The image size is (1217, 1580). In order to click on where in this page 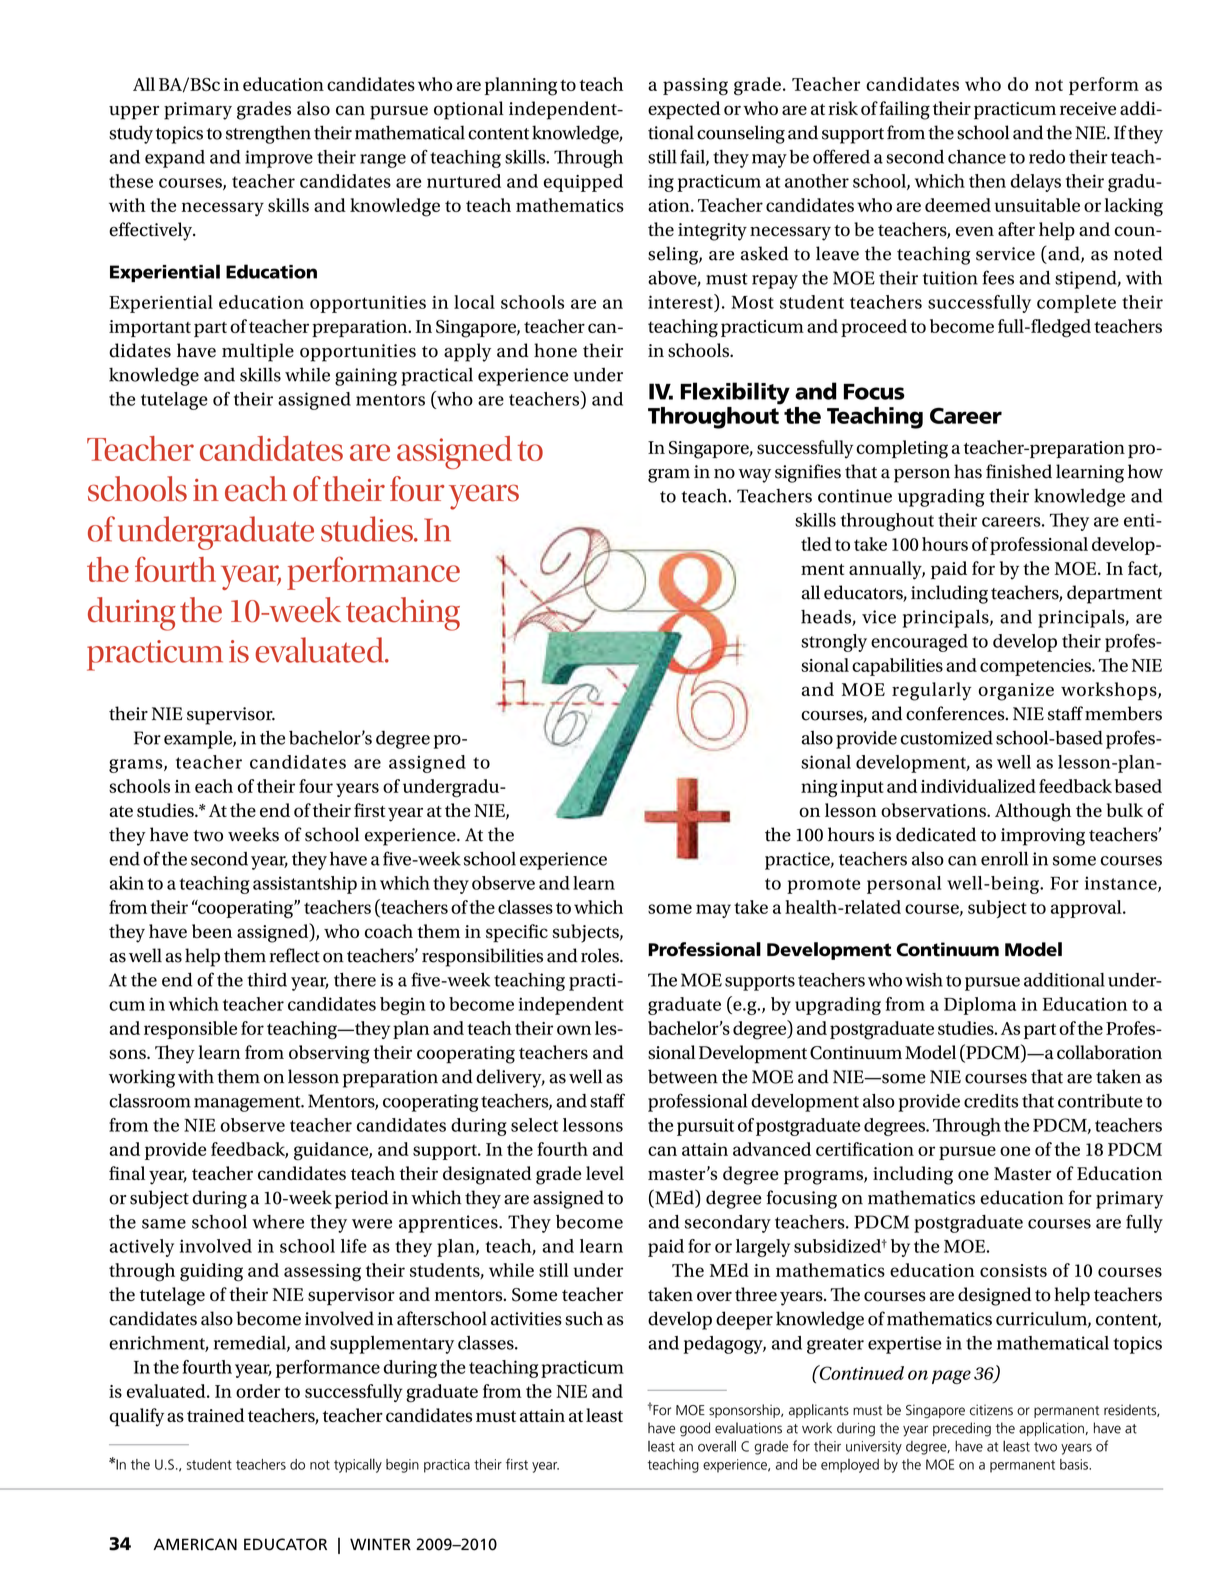, I will do `click(278, 1222)`.
